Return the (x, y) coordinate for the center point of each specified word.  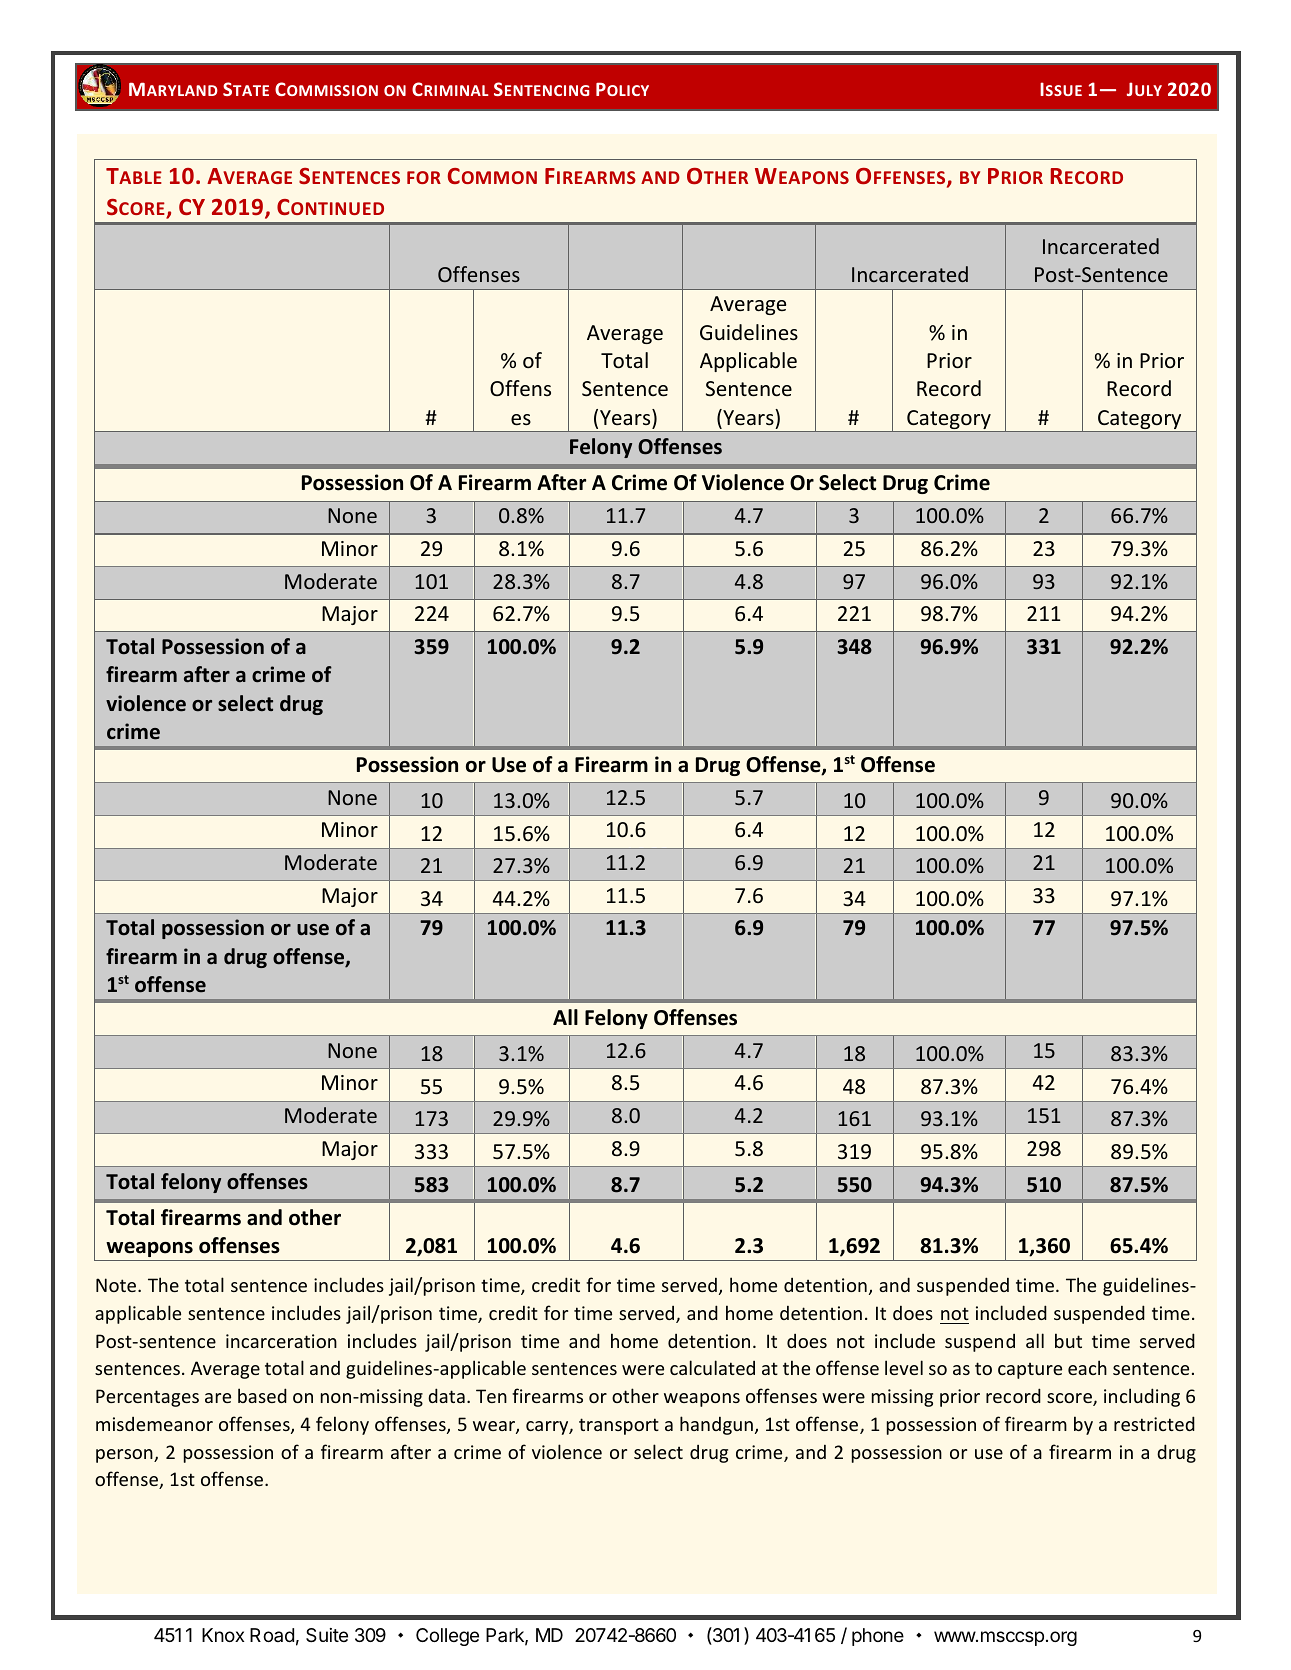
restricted (1154, 1423)
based (262, 1395)
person (125, 1456)
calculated (712, 1367)
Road (272, 1635)
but (1068, 1340)
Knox (223, 1635)
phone (878, 1637)
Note (117, 1285)
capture (1030, 1370)
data (446, 1395)
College (447, 1637)
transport (619, 1426)
